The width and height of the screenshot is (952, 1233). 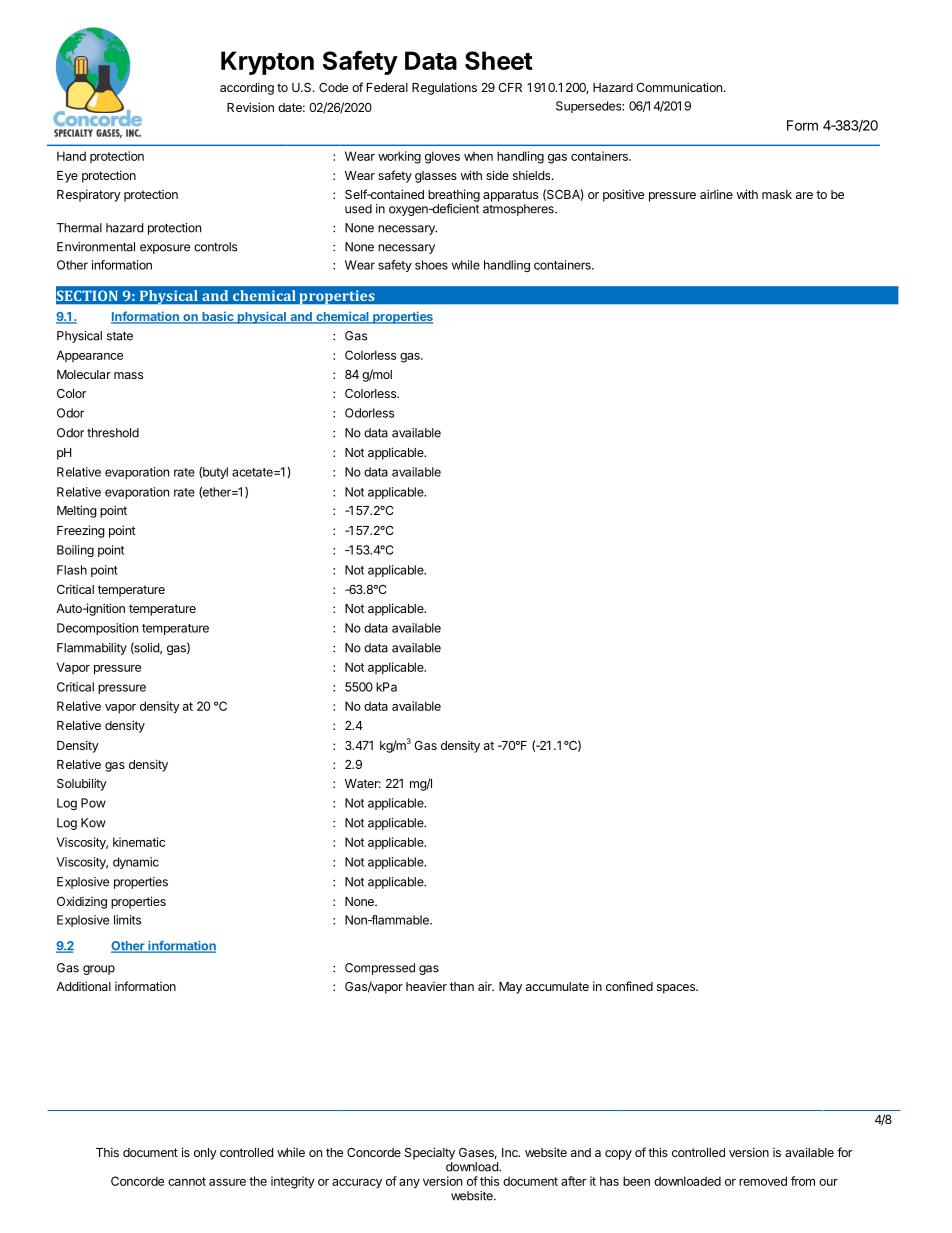 What do you see at coordinates (679, 87) in the screenshot?
I see `Communication` at bounding box center [679, 87].
